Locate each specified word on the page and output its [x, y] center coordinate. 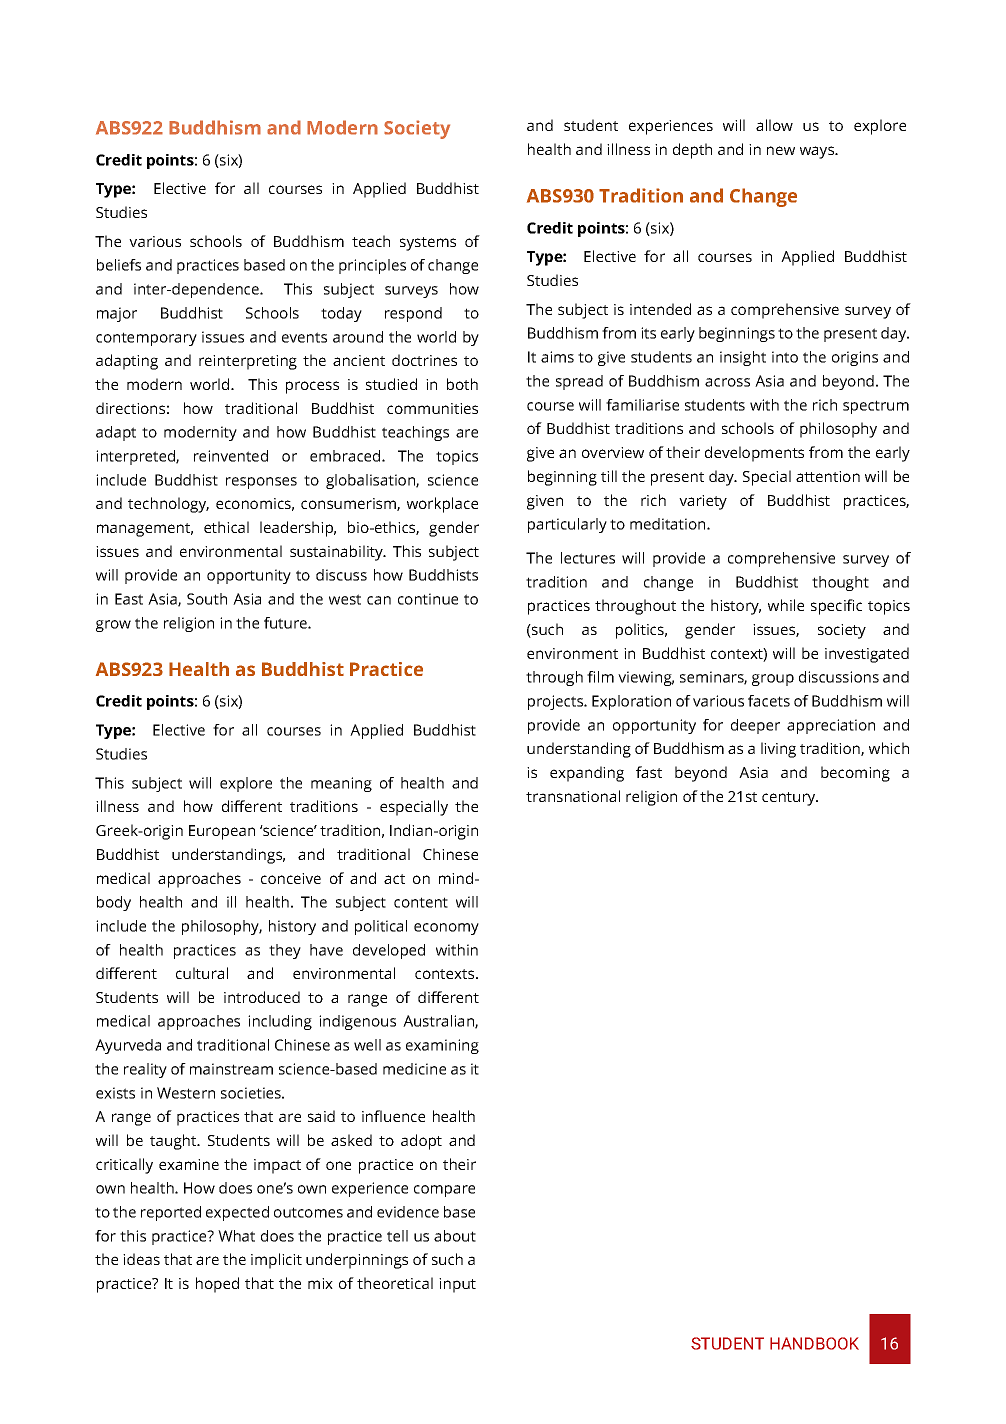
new [781, 150]
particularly [567, 525]
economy [446, 929]
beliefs [119, 265]
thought [840, 583]
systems [428, 244]
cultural [202, 973]
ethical [226, 527]
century [790, 799]
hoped [217, 1285]
